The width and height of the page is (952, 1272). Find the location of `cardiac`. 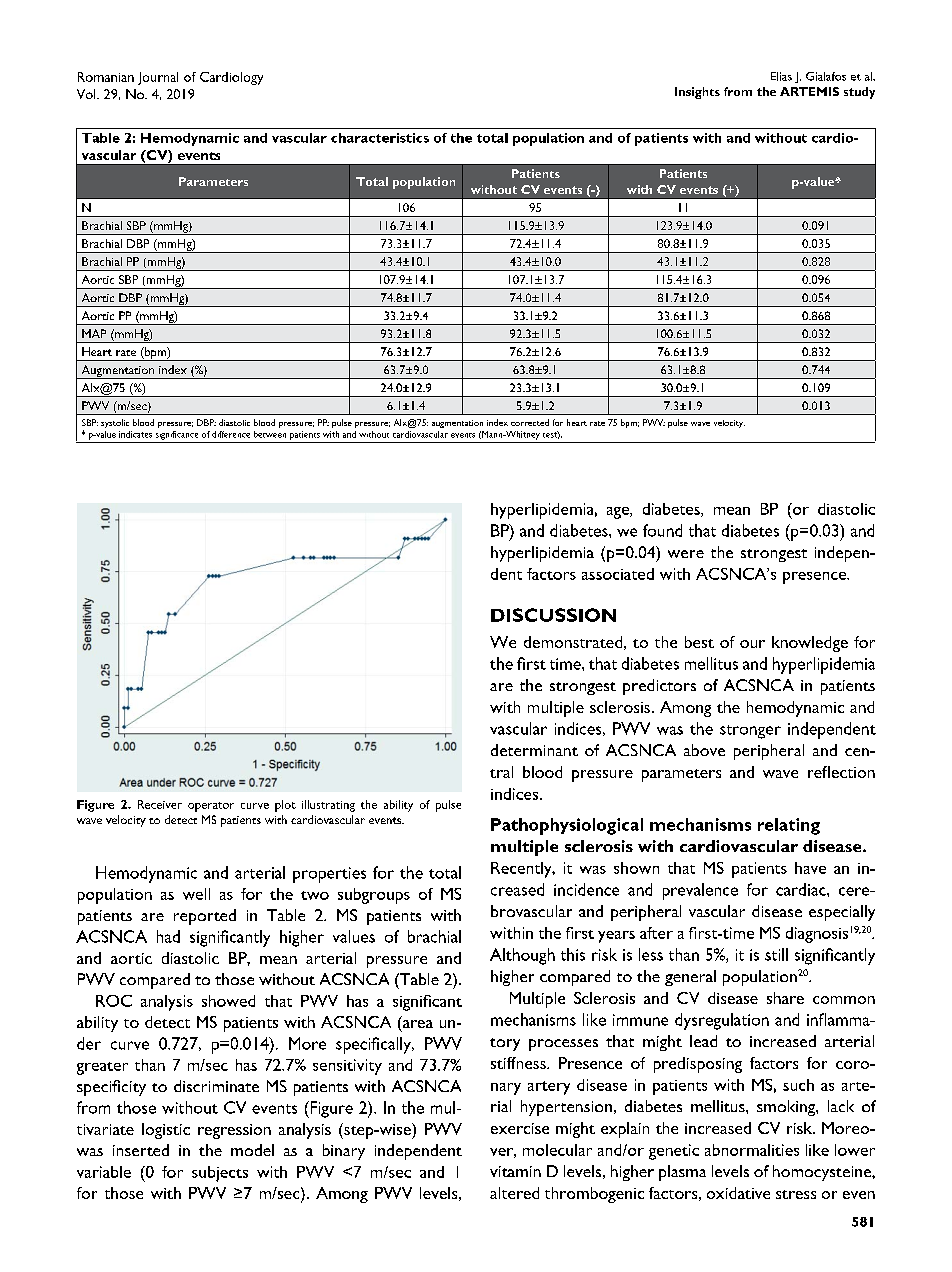

cardiac is located at coordinates (802, 889).
